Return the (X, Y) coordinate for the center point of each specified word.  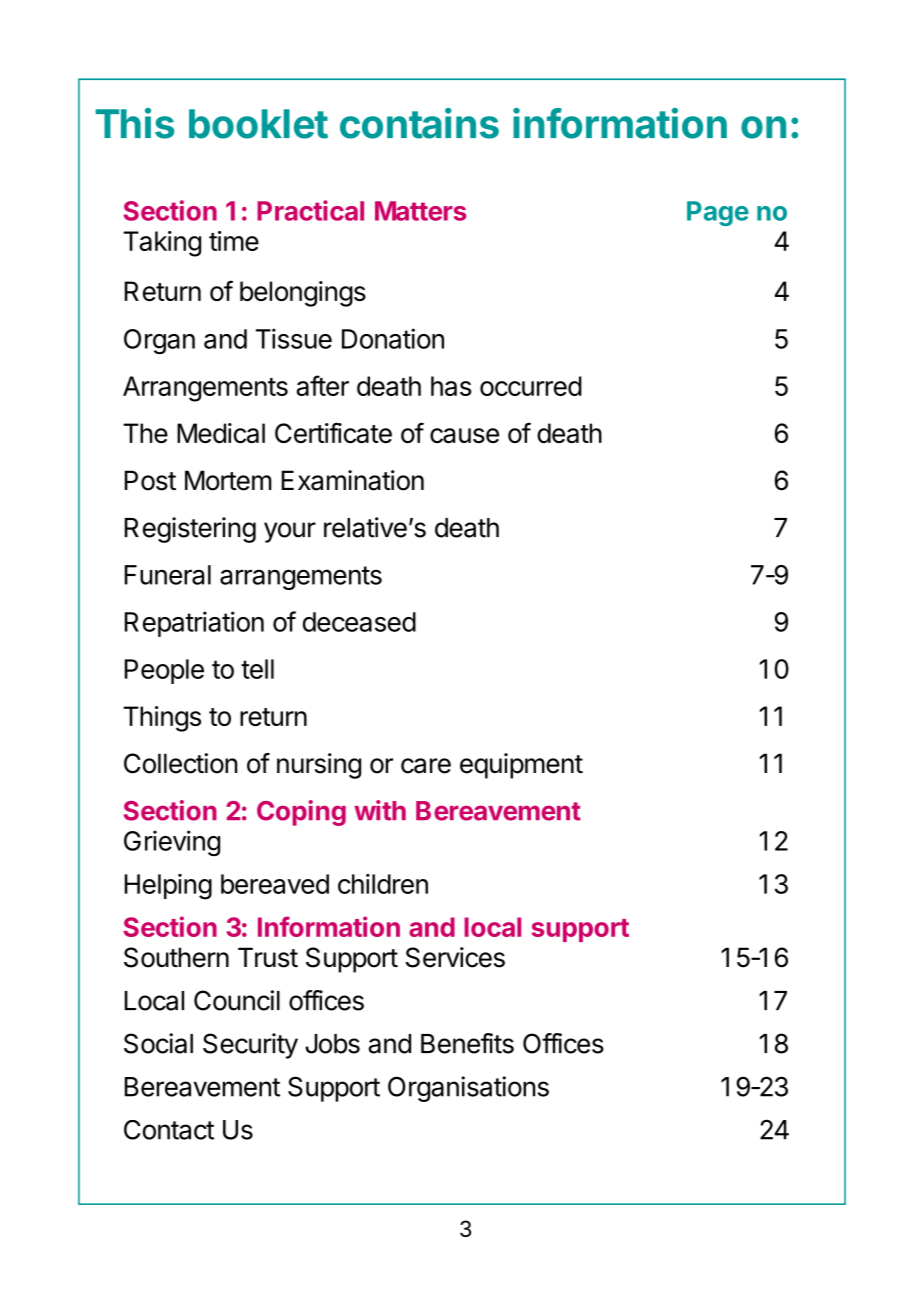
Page (718, 213)
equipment (521, 766)
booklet (258, 124)
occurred (531, 386)
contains (419, 123)
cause (464, 435)
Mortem (228, 480)
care (426, 766)
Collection (180, 763)
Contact (169, 1130)
